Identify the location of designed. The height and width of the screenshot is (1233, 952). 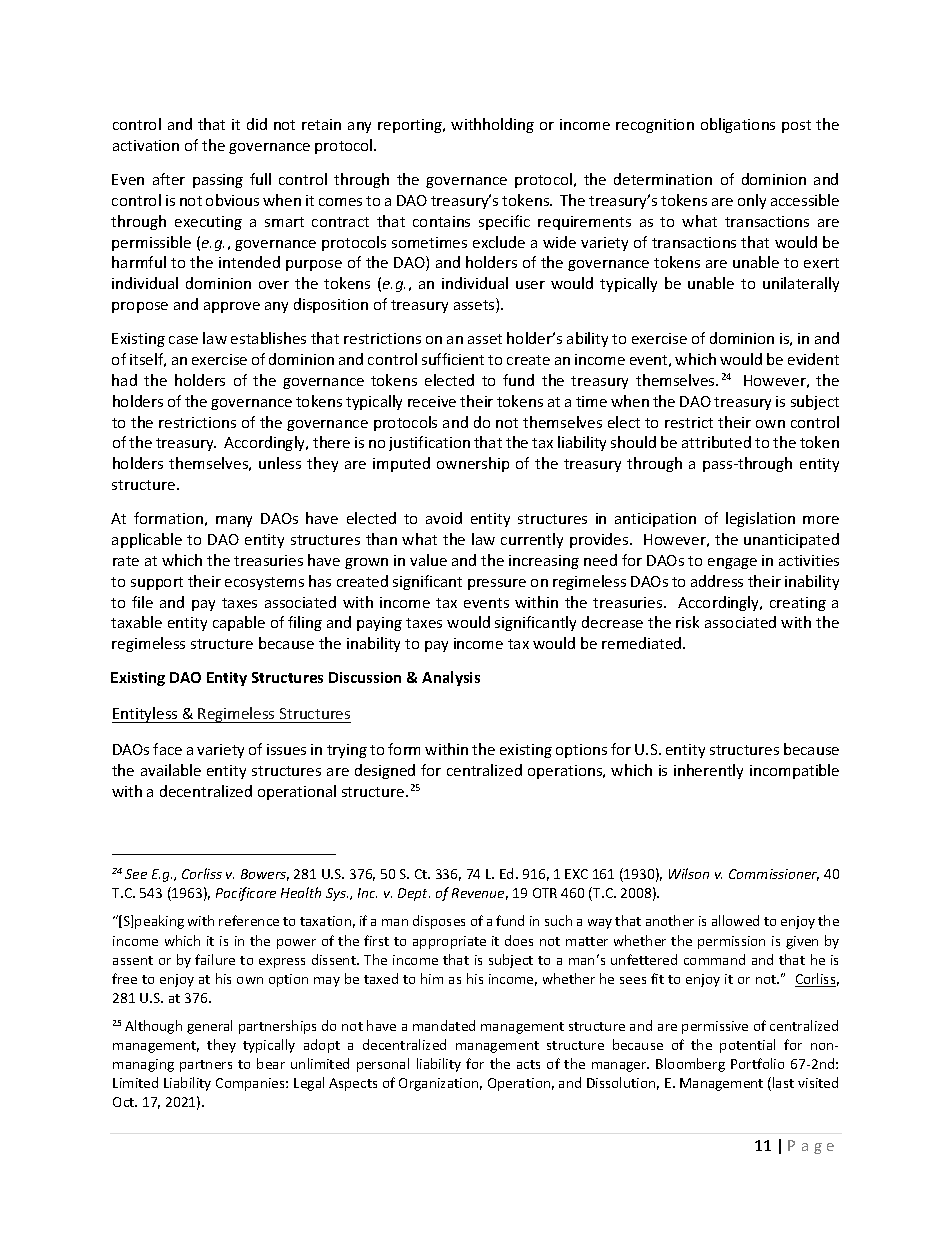
(385, 771).
